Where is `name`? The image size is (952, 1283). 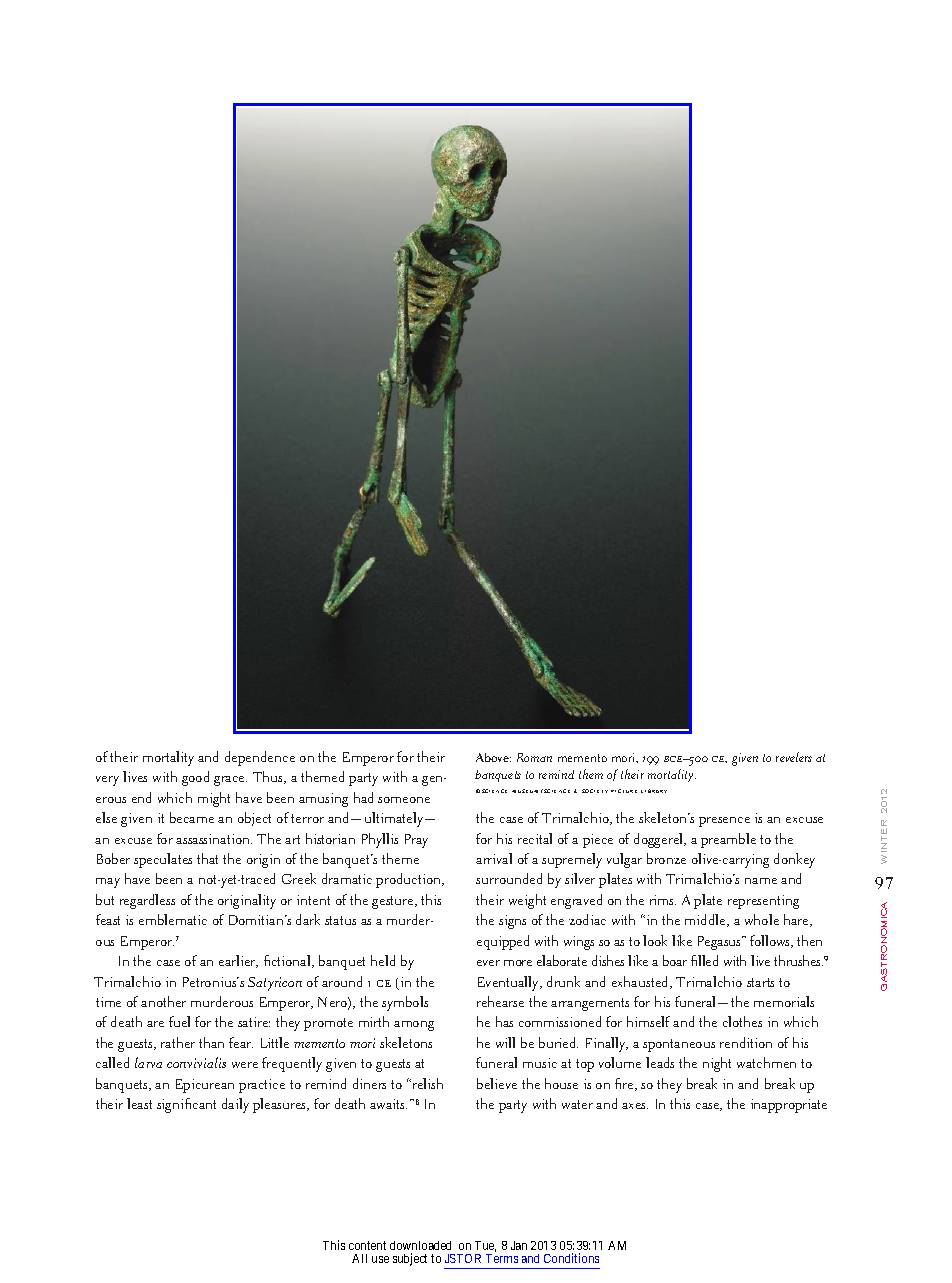 name is located at coordinates (761, 881).
